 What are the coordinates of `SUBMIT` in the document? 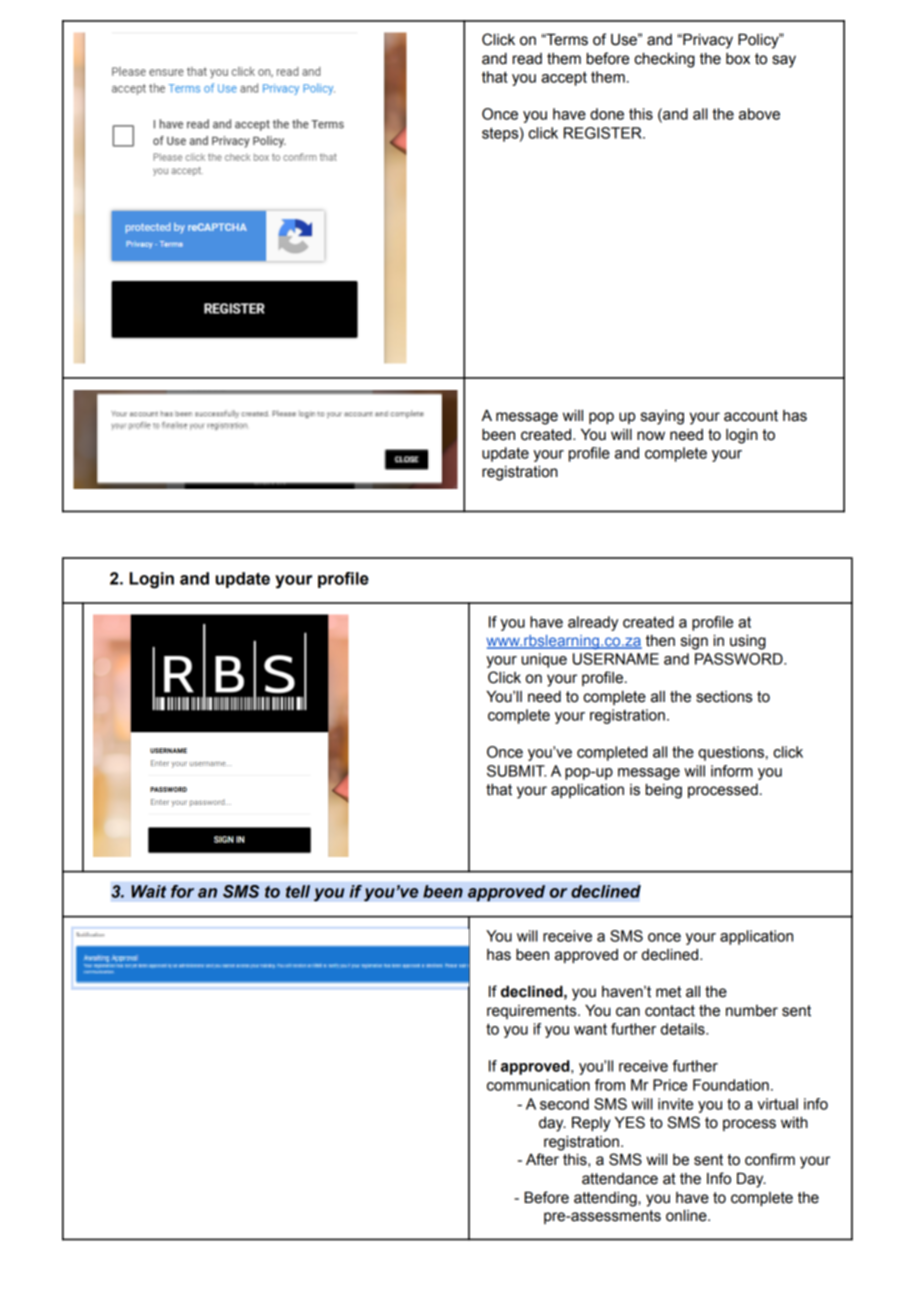 It's located at (516, 771).
